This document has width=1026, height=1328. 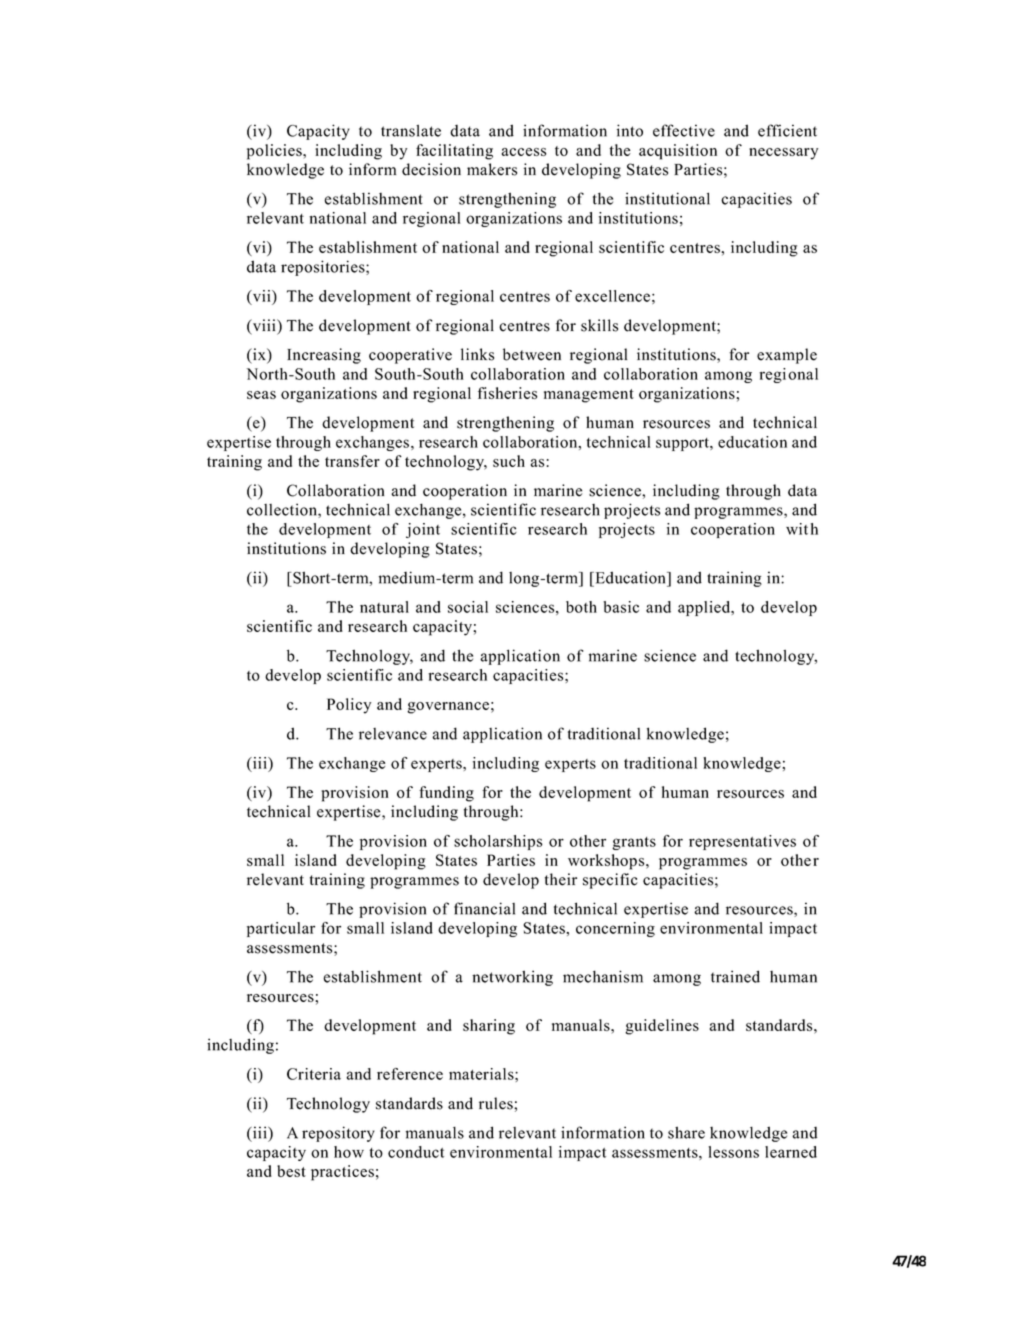 What do you see at coordinates (512, 978) in the document?
I see `networking` at bounding box center [512, 978].
